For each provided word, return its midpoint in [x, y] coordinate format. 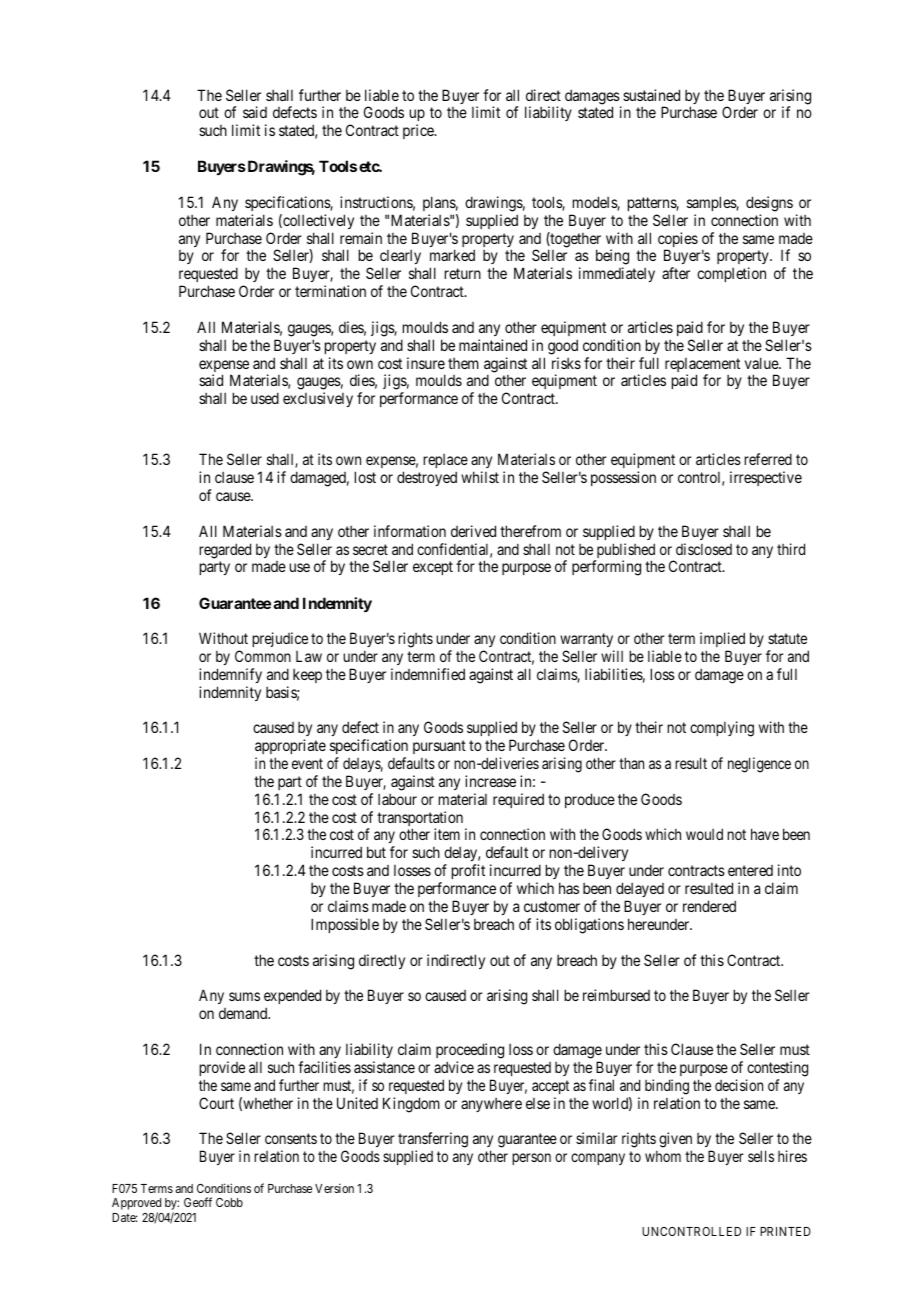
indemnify [230, 675]
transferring [433, 1141]
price [419, 131]
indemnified [428, 674]
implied [722, 639]
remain [361, 238]
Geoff [198, 1202]
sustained [651, 95]
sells [761, 1156]
